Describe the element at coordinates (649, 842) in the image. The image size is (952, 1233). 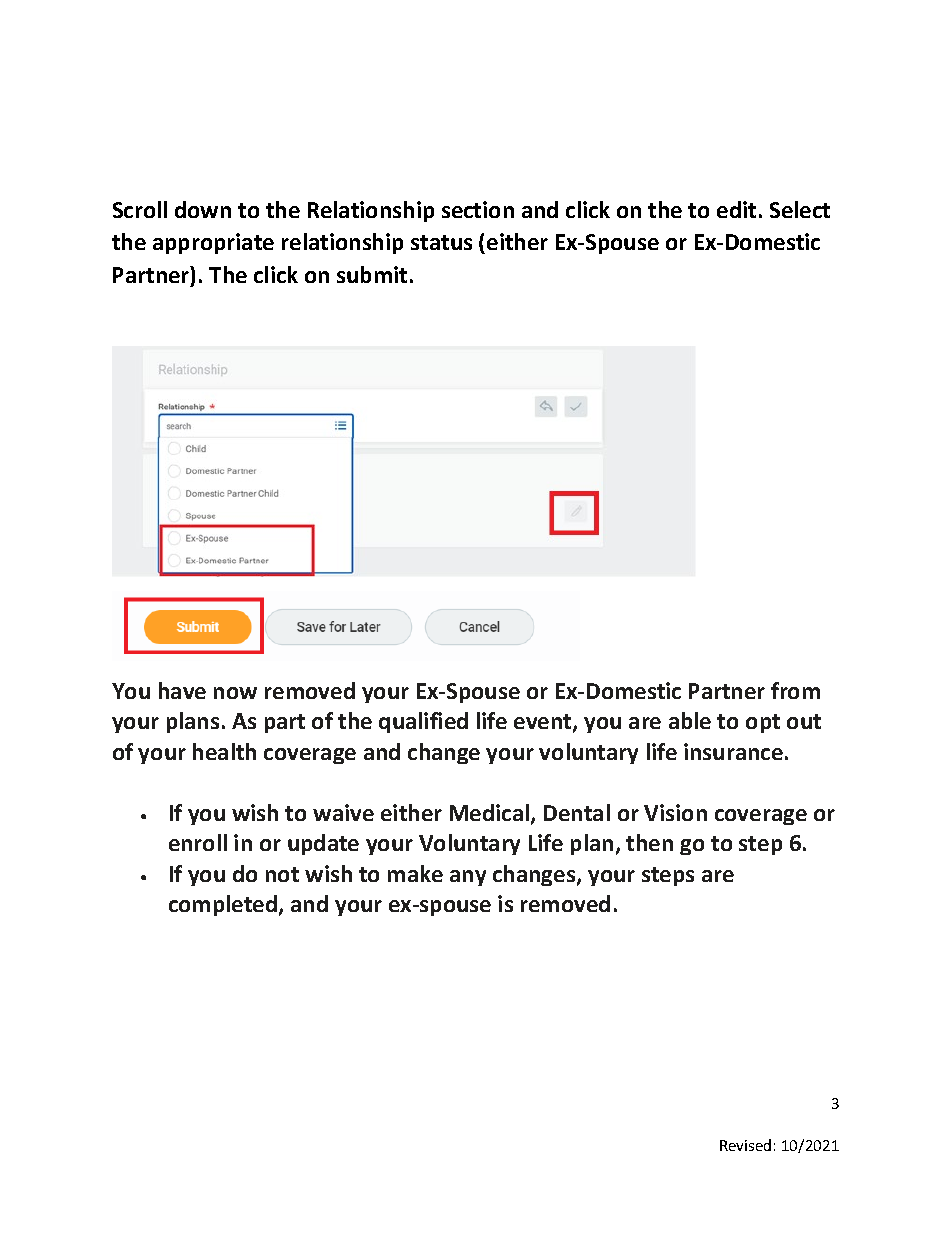
I see `then` at that location.
